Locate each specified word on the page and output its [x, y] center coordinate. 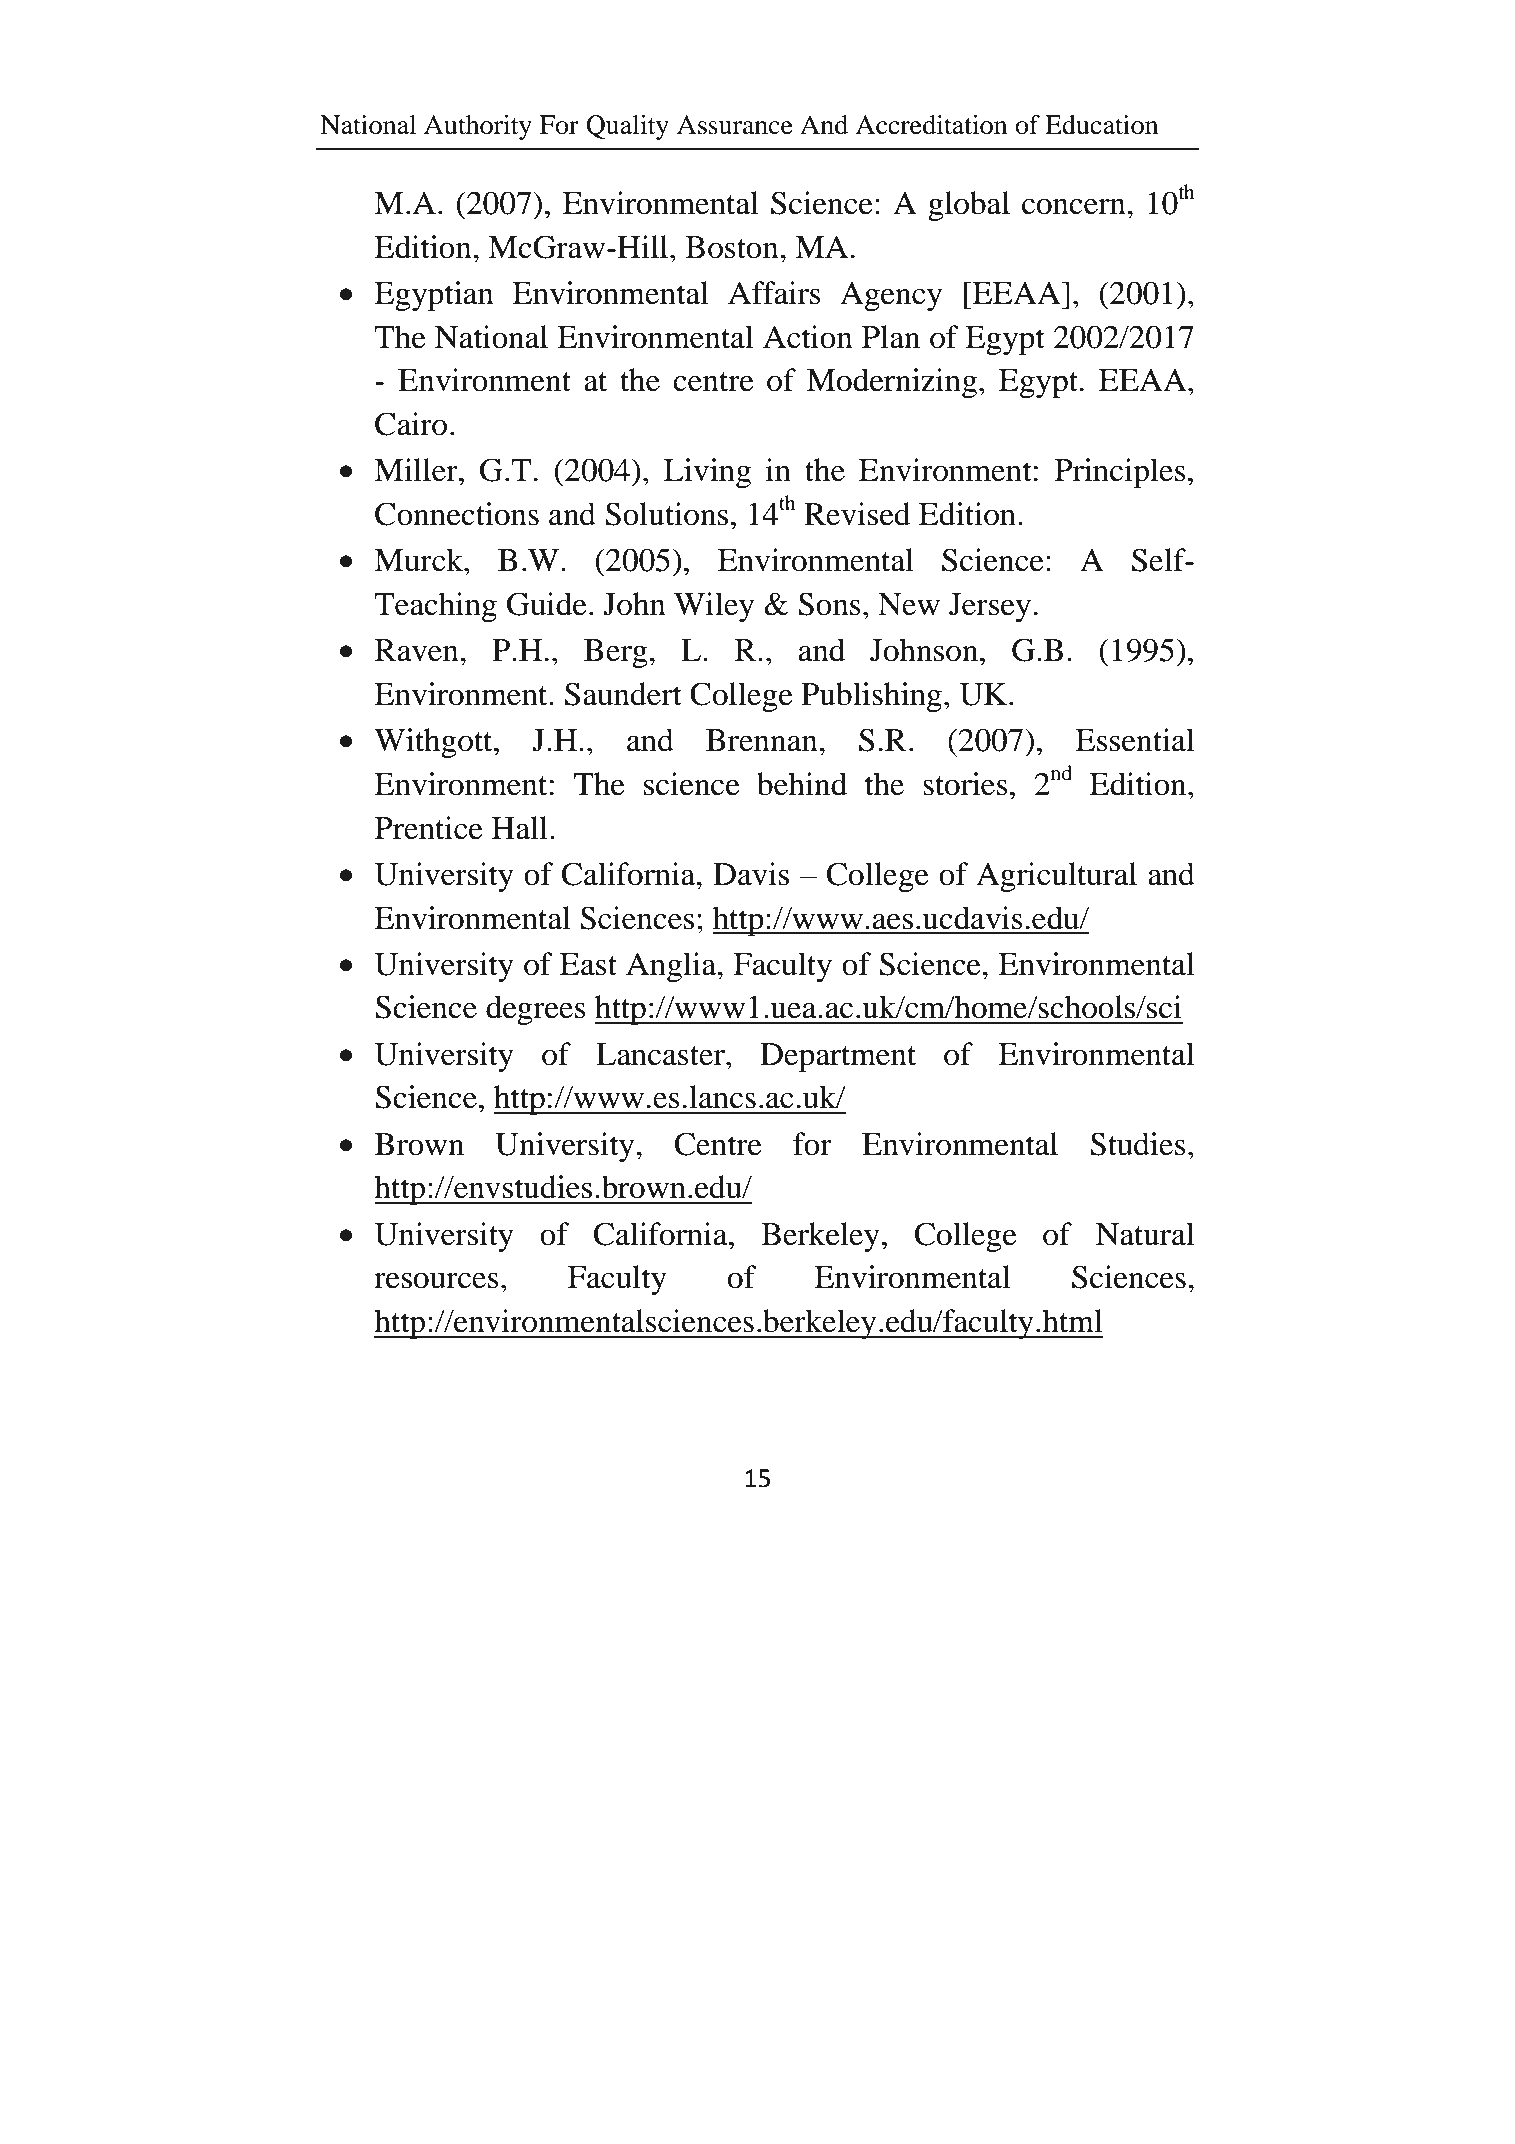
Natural [1145, 1234]
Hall [520, 828]
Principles [1120, 473]
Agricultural [1056, 877]
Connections [457, 514]
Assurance [735, 125]
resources [436, 1280]
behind [802, 784]
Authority [478, 127]
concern [1075, 206]
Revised [857, 514]
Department [838, 1058]
